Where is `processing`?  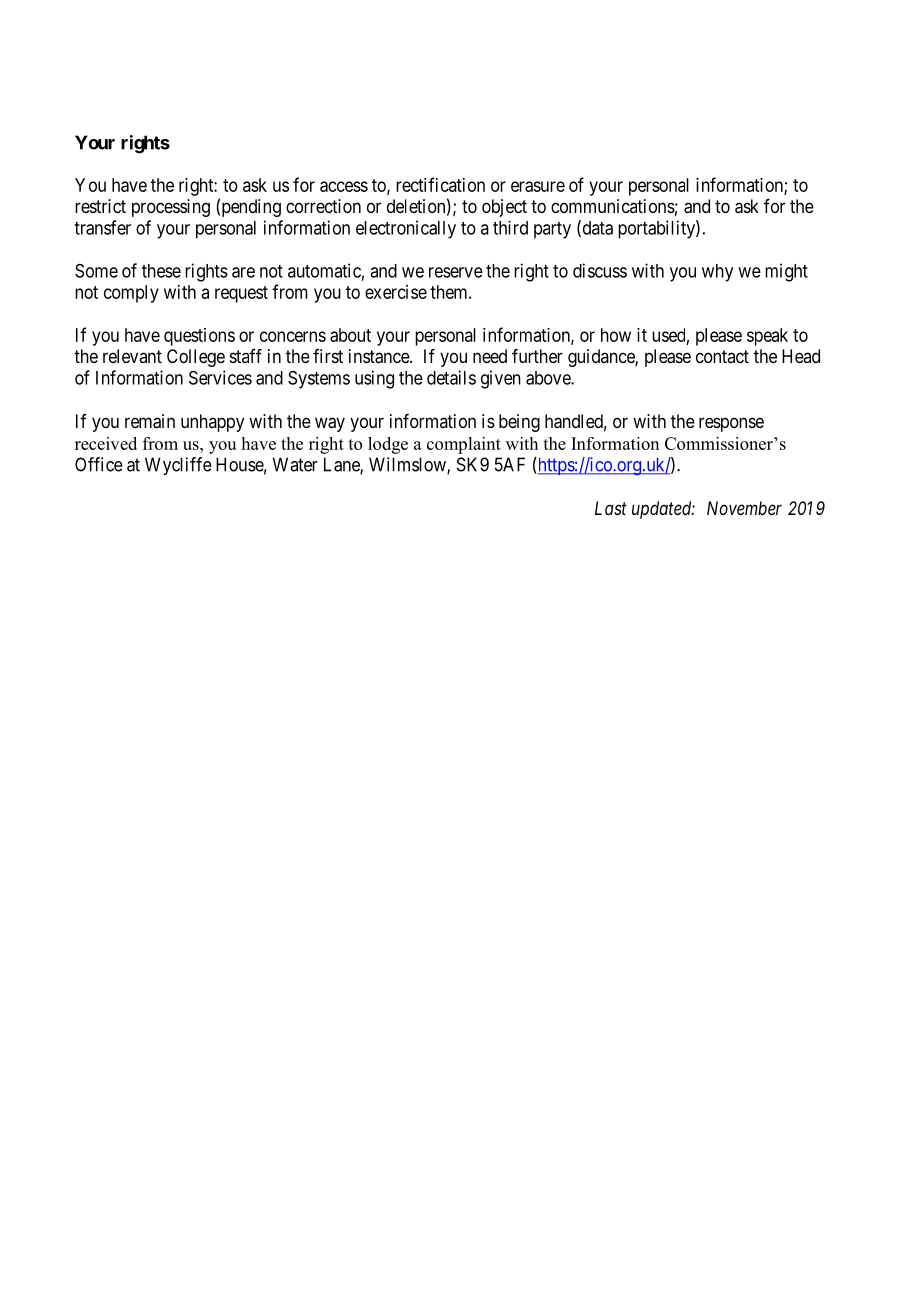 processing is located at coordinates (171, 208).
